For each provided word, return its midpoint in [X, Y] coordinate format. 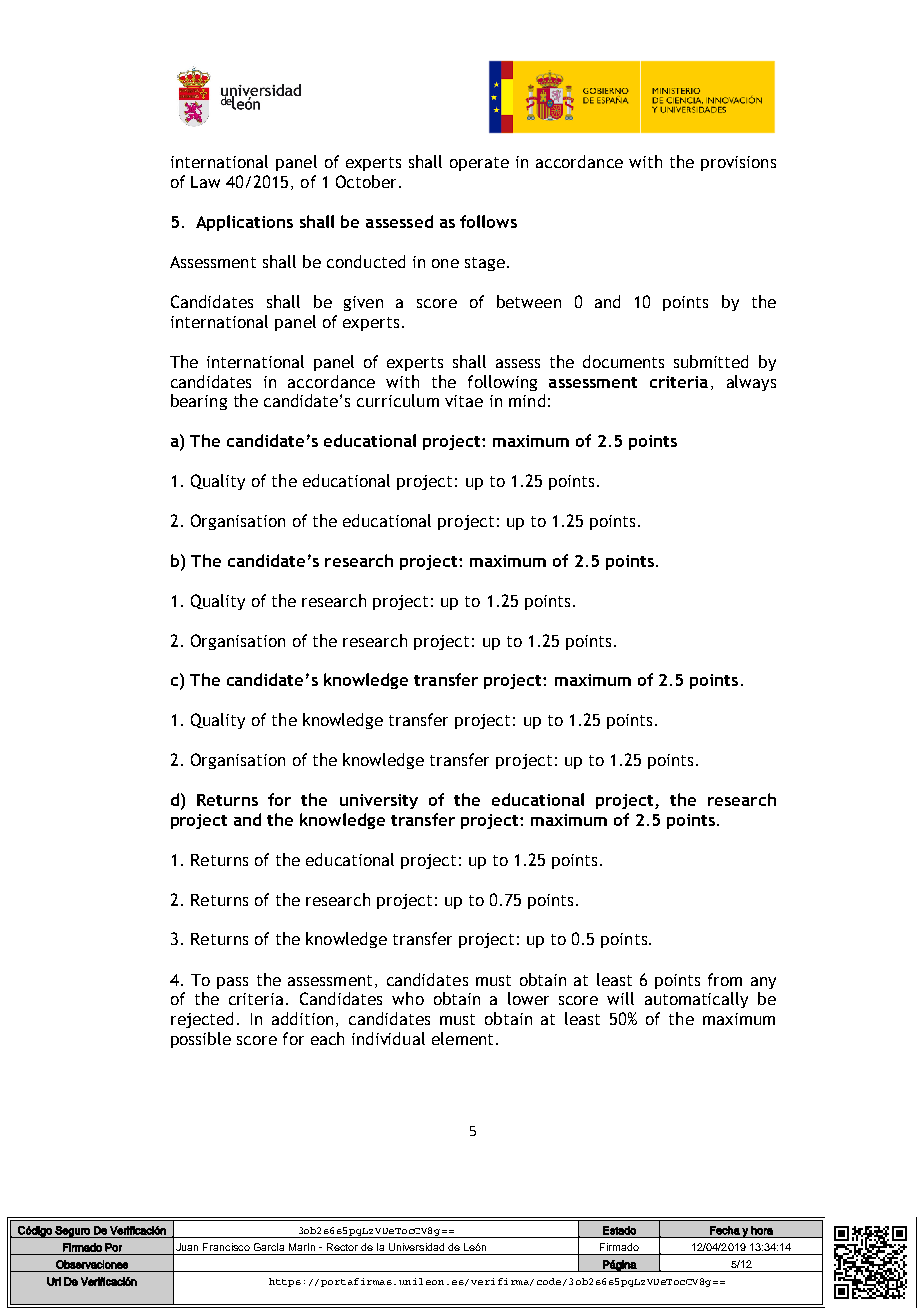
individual [388, 1038]
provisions [738, 163]
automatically [696, 1000]
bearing [199, 402]
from [725, 979]
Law [205, 182]
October [366, 181]
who [408, 998]
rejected [202, 1020]
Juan [187, 1247]
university [379, 801]
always [751, 383]
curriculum [398, 400]
